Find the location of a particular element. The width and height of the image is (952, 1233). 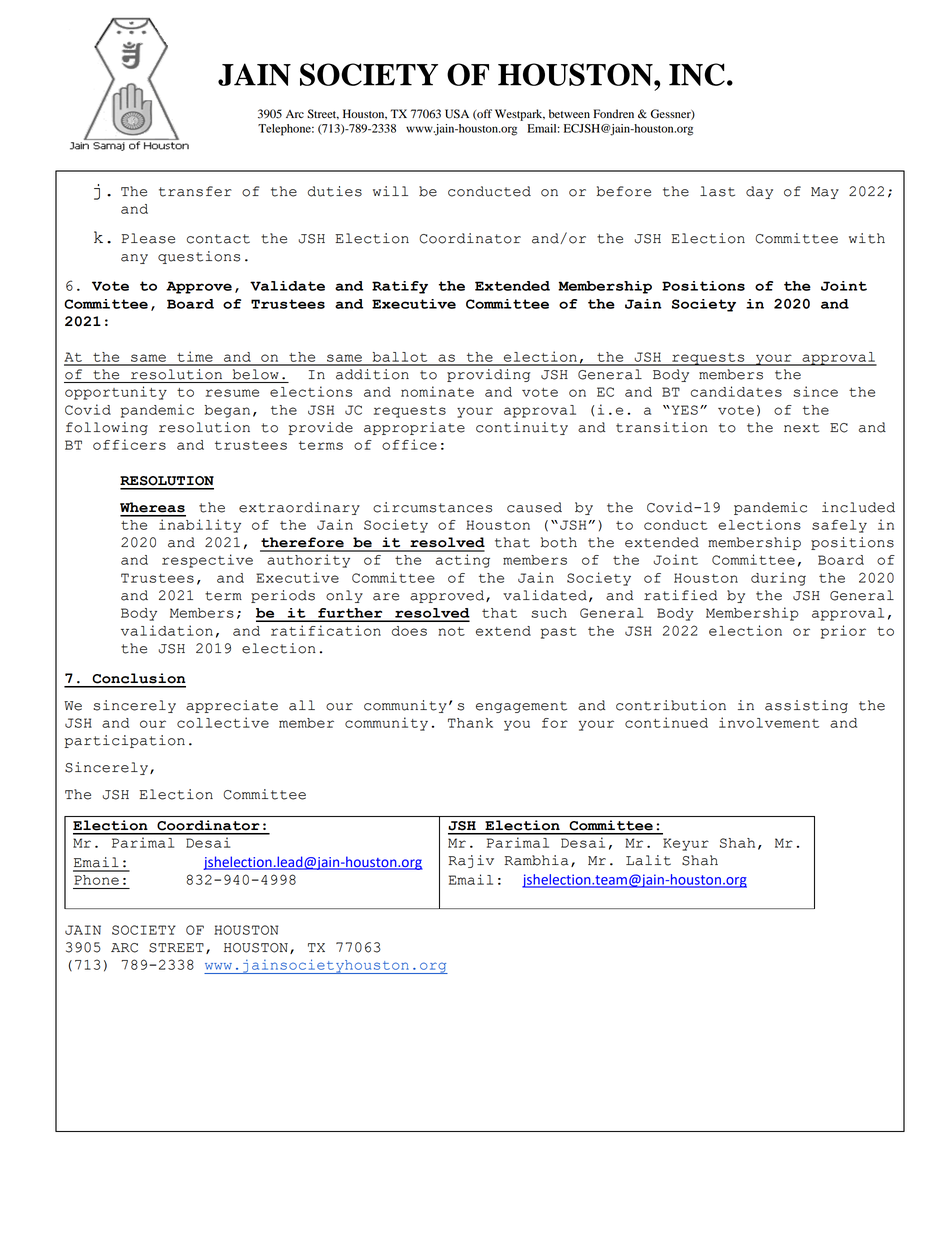

candidates is located at coordinates (736, 391).
